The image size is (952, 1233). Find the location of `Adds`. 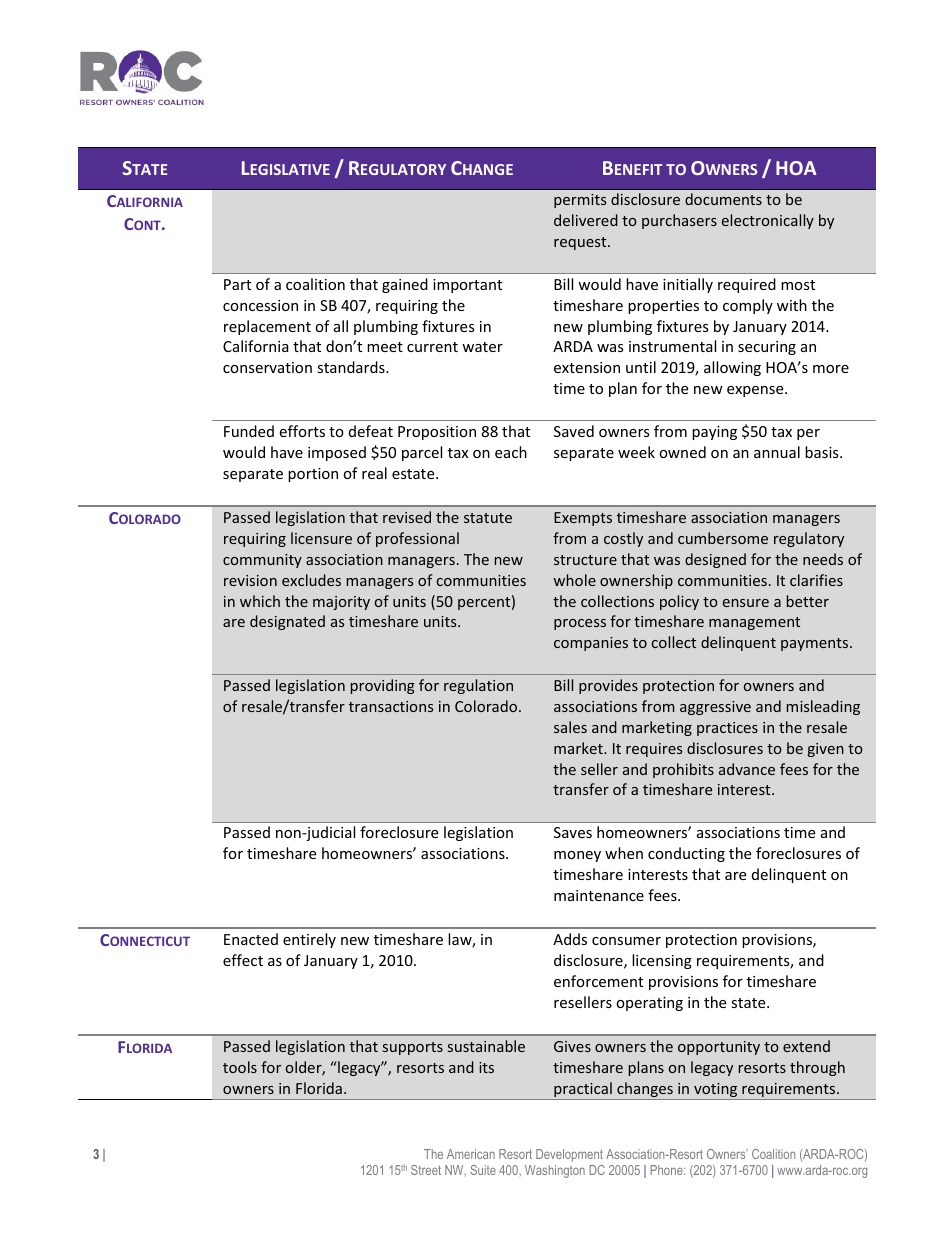

Adds is located at coordinates (570, 939).
